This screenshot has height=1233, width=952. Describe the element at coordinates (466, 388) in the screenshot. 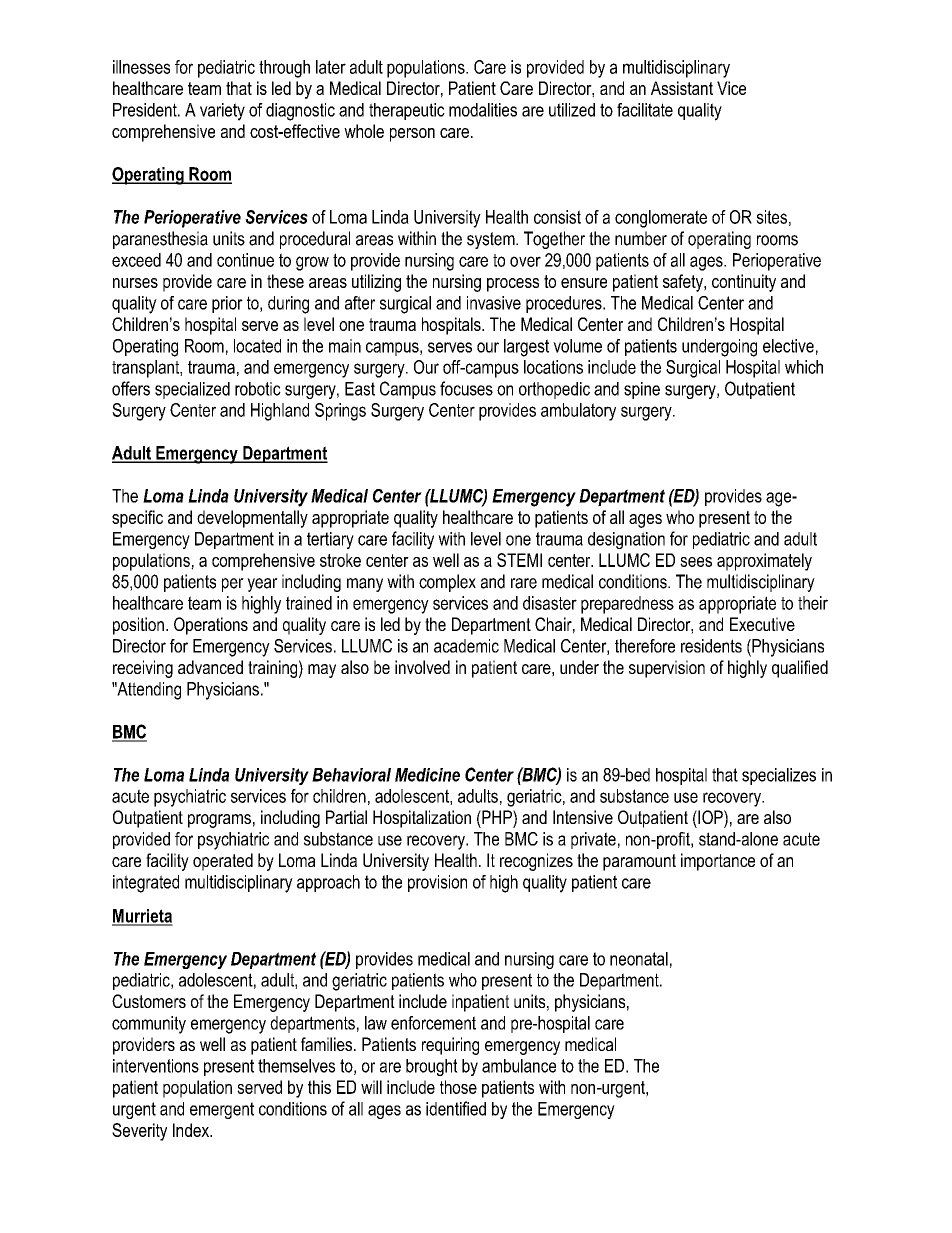

I see `focuses` at that location.
